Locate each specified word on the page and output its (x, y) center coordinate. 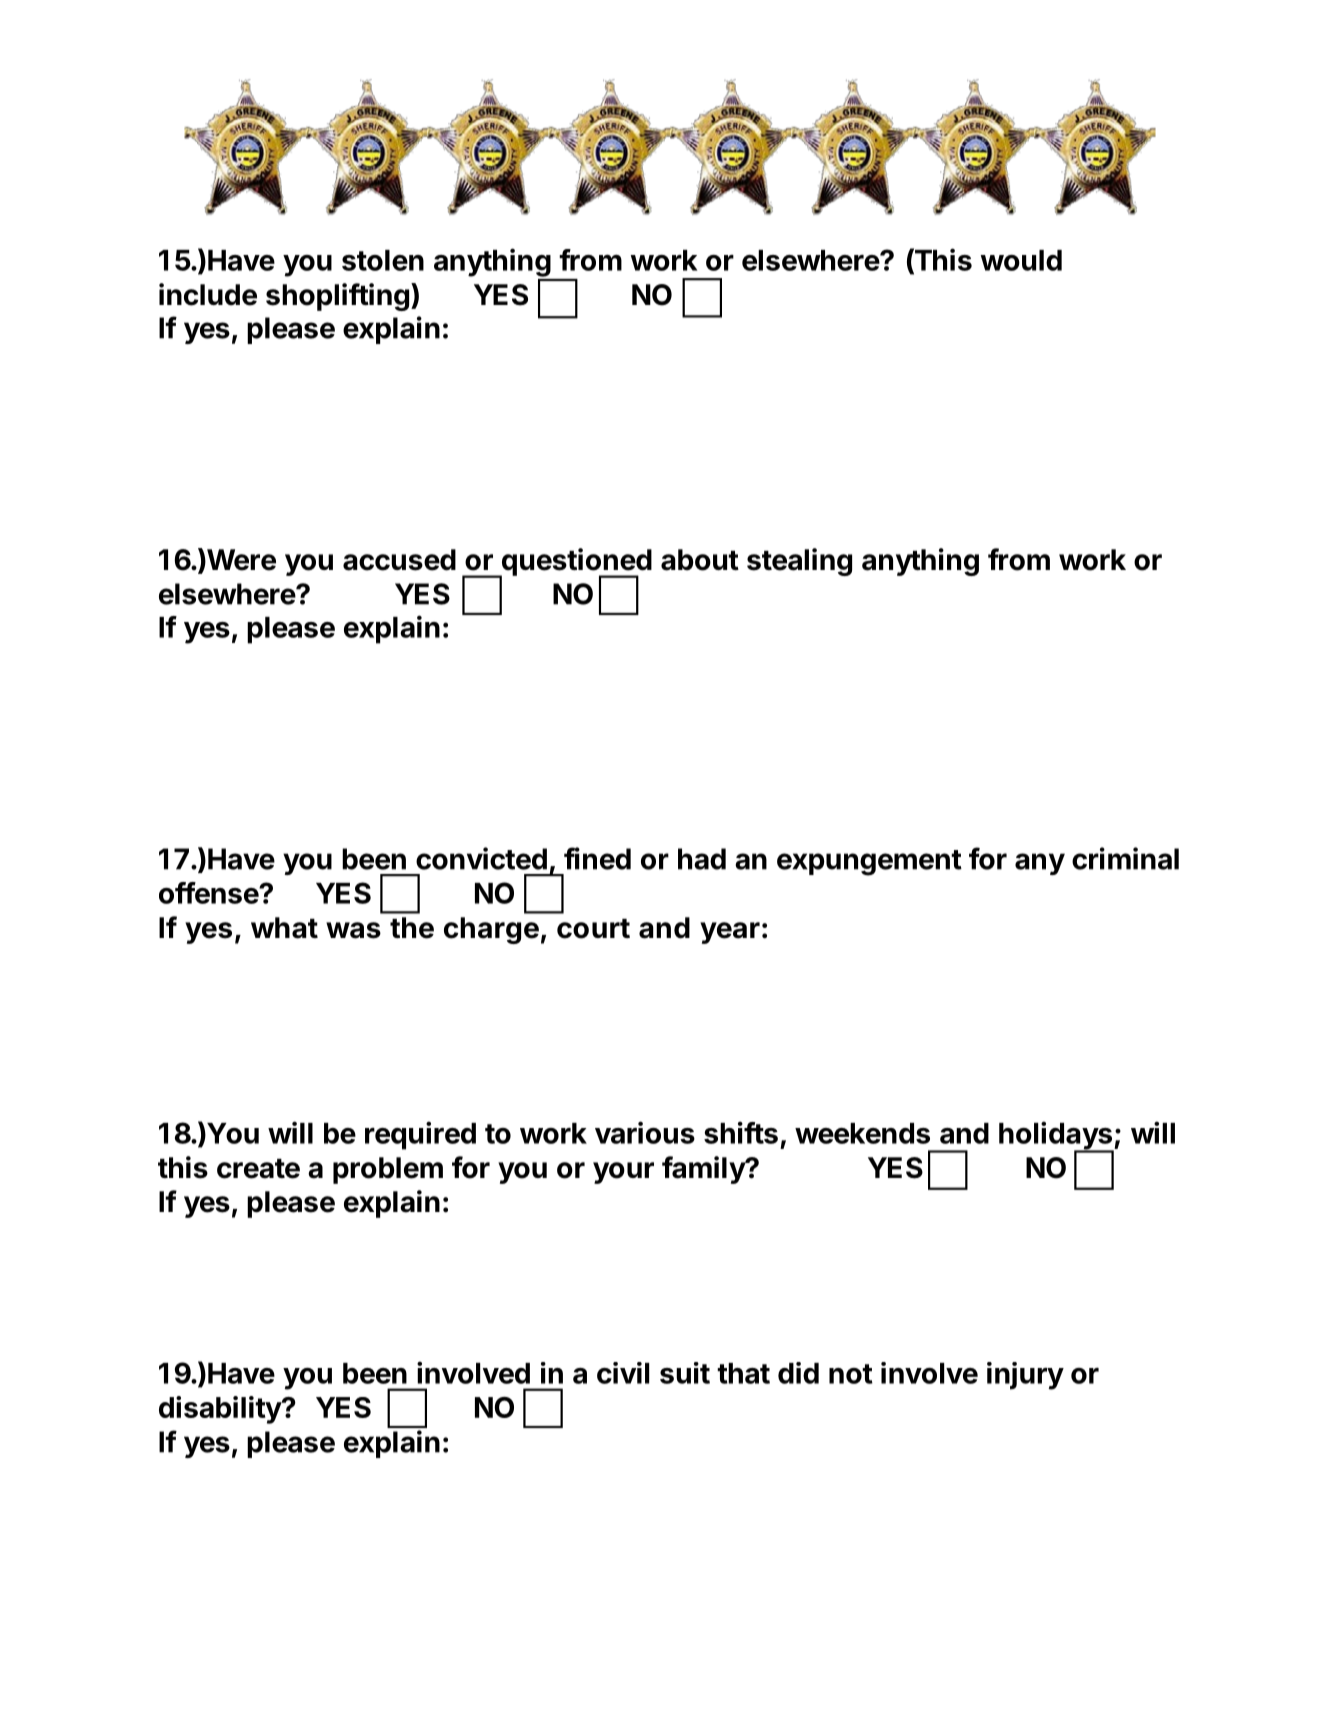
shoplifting (337, 297)
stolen (383, 260)
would (1021, 260)
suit (685, 1373)
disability (221, 1410)
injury (1025, 1376)
